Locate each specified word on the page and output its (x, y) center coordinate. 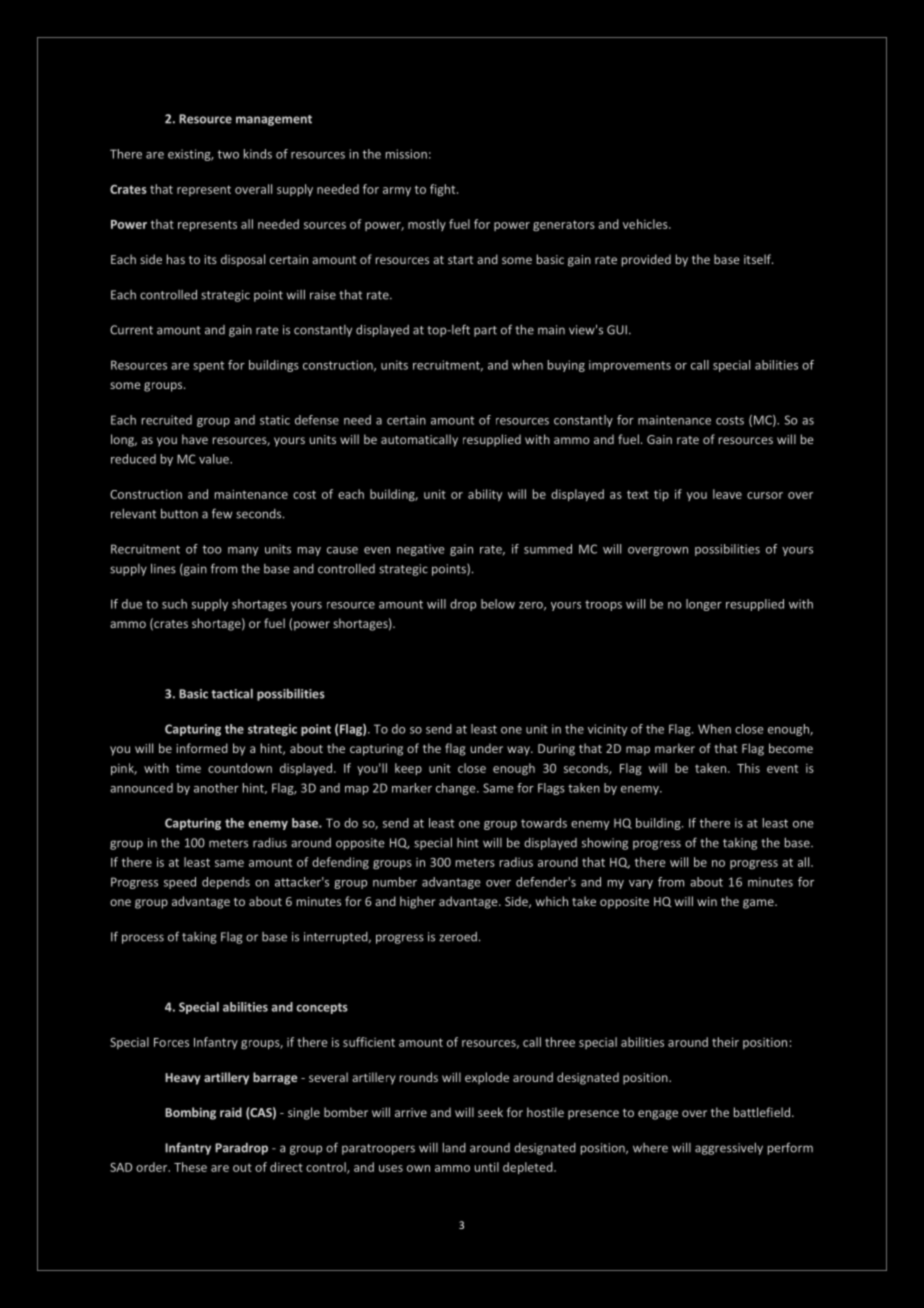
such (174, 604)
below (498, 604)
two (228, 154)
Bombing (190, 1113)
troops (603, 605)
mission (406, 154)
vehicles (646, 224)
